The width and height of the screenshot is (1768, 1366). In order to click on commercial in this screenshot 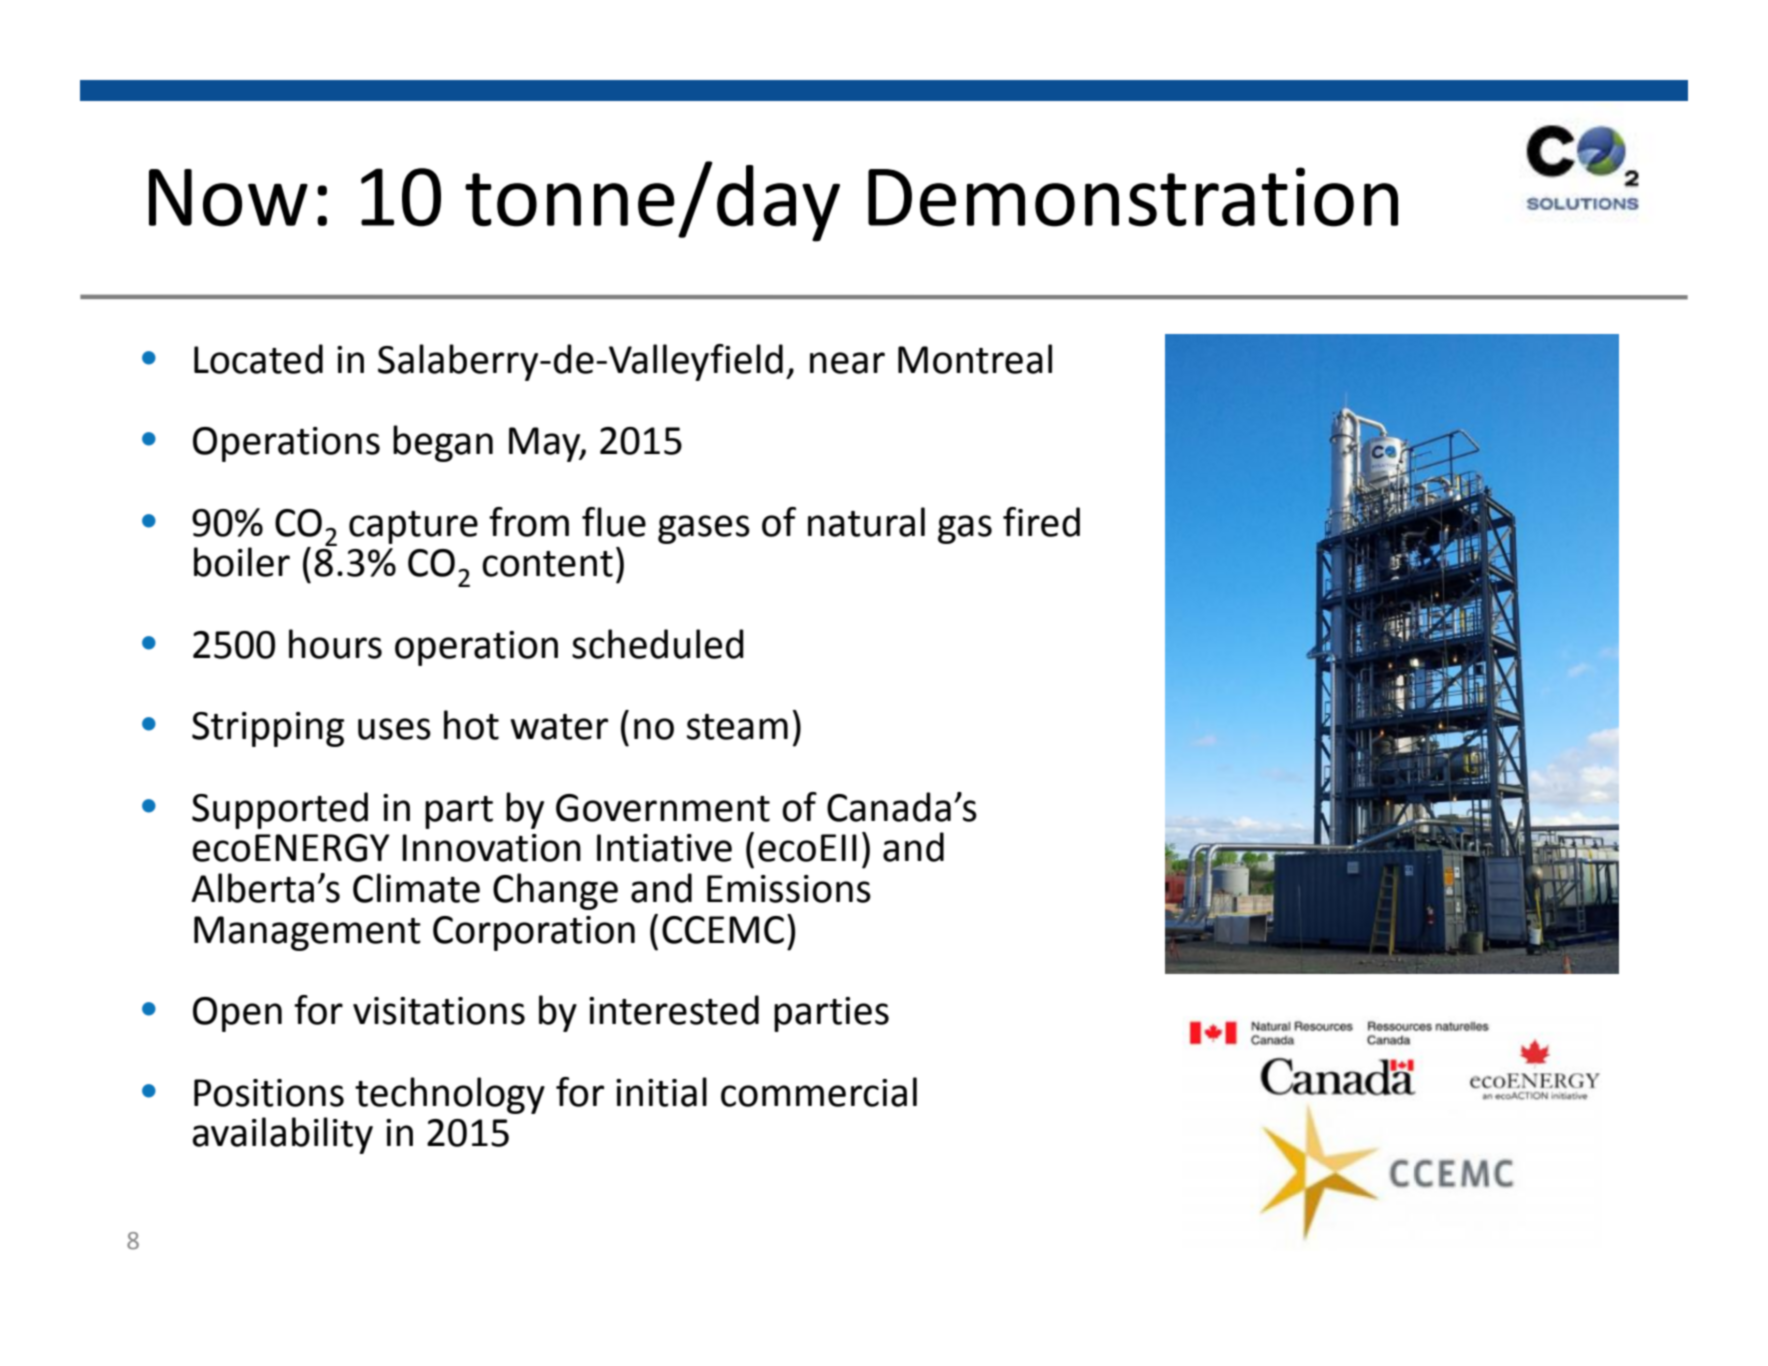, I will do `click(819, 1092)`.
